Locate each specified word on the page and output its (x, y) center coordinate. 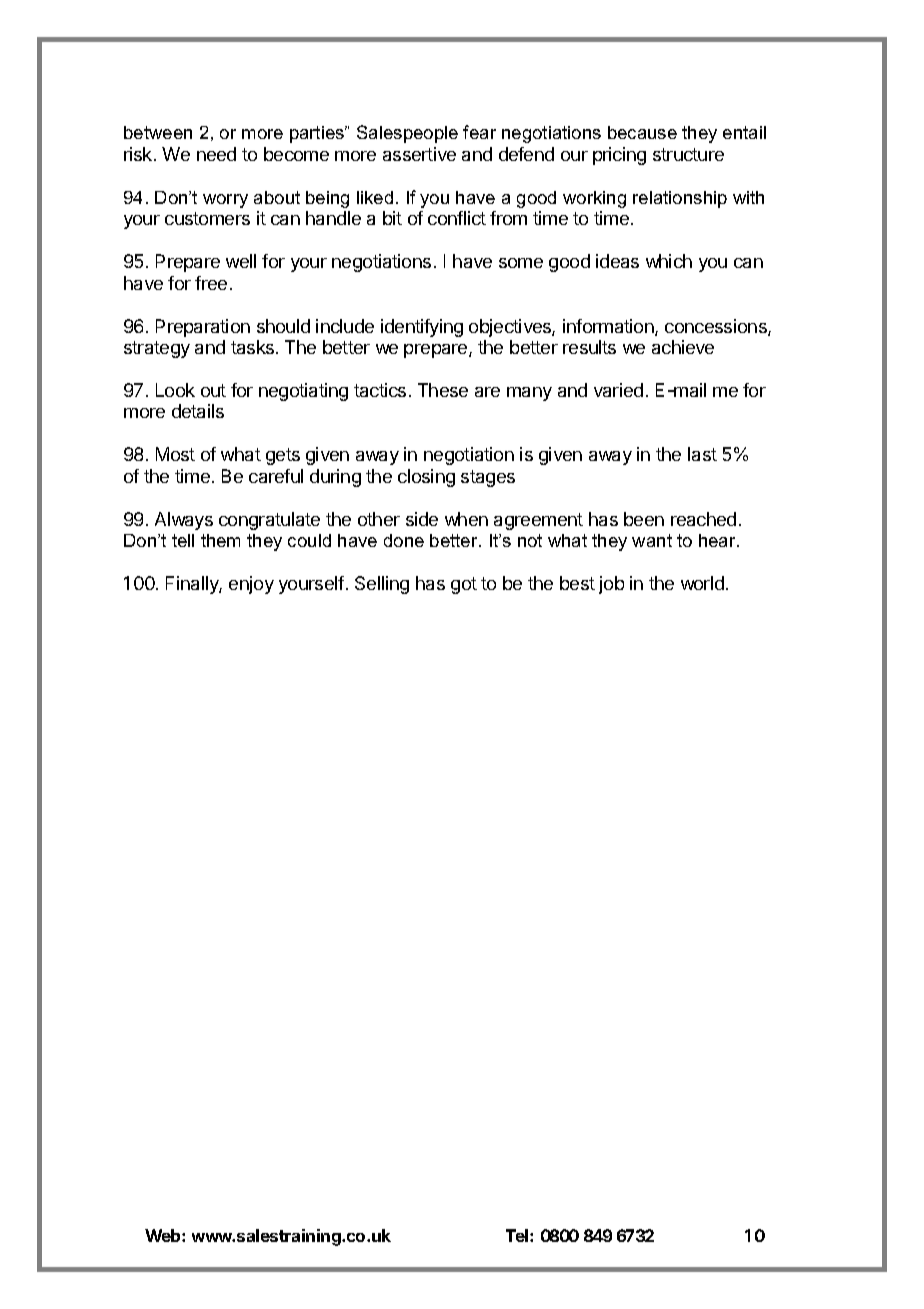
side (422, 519)
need (216, 154)
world (702, 583)
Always (184, 521)
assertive (419, 154)
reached (703, 519)
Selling (382, 585)
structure (688, 154)
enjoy (251, 585)
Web (164, 1235)
